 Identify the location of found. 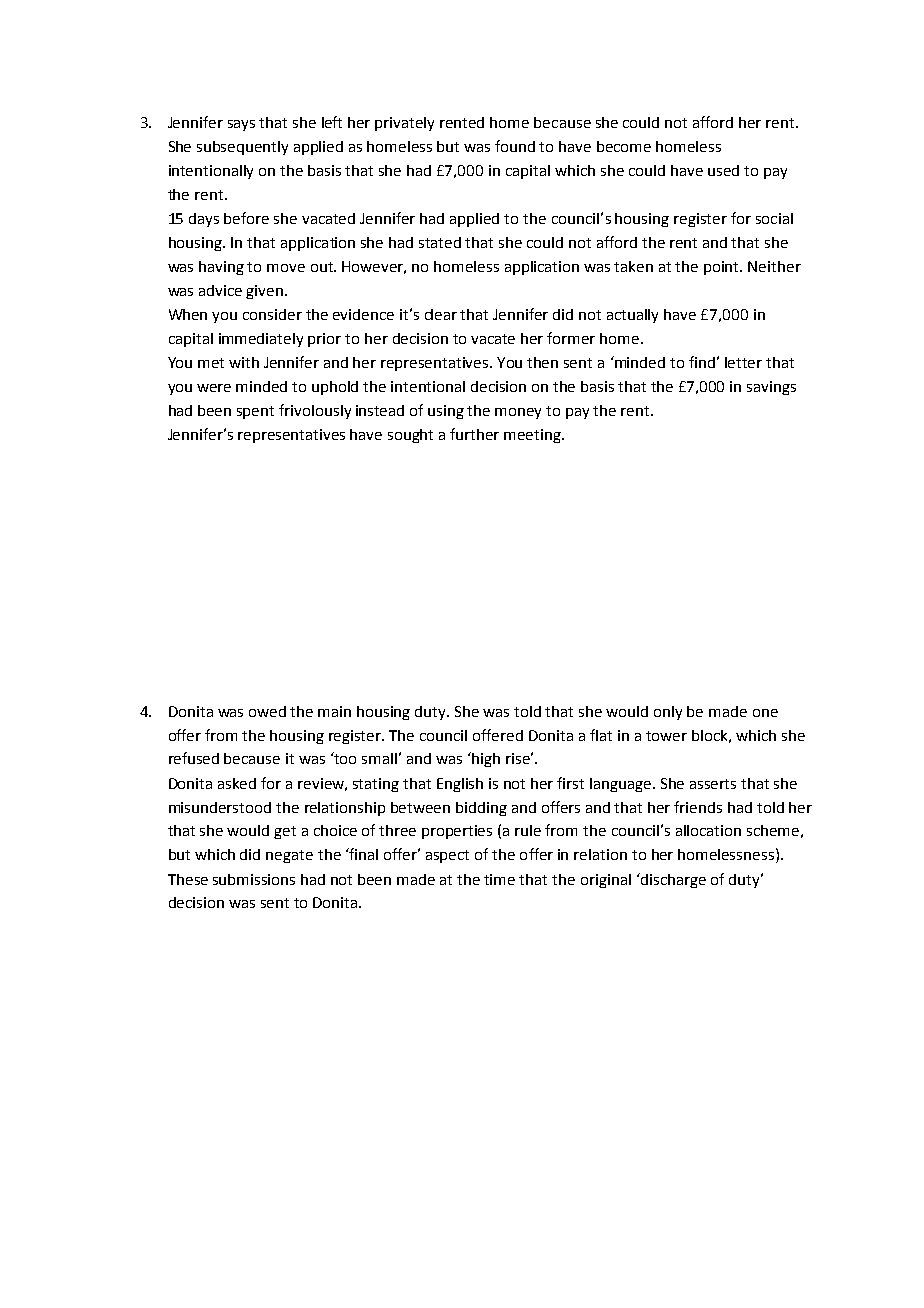
(515, 146).
